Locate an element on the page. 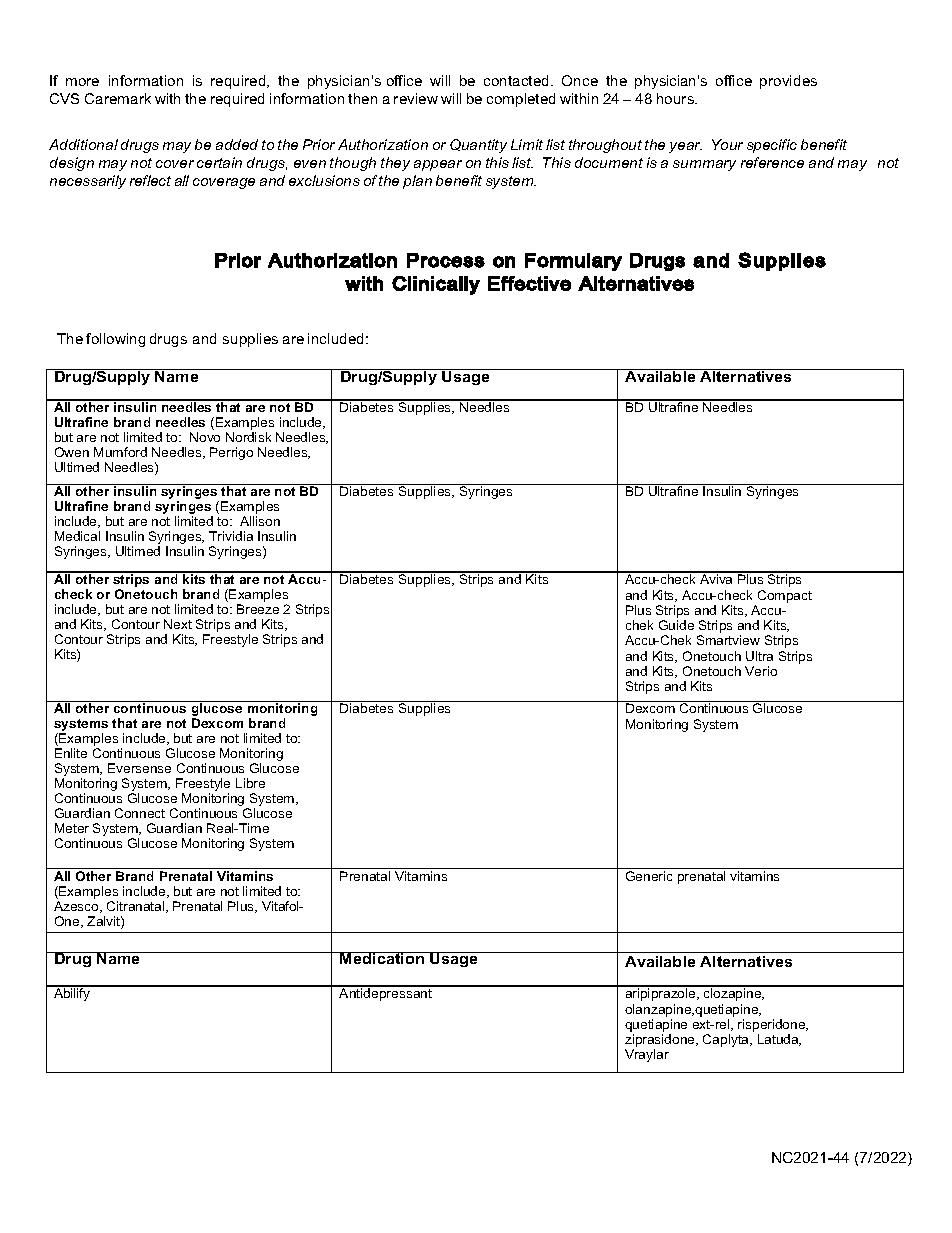  Formulary is located at coordinates (573, 262).
